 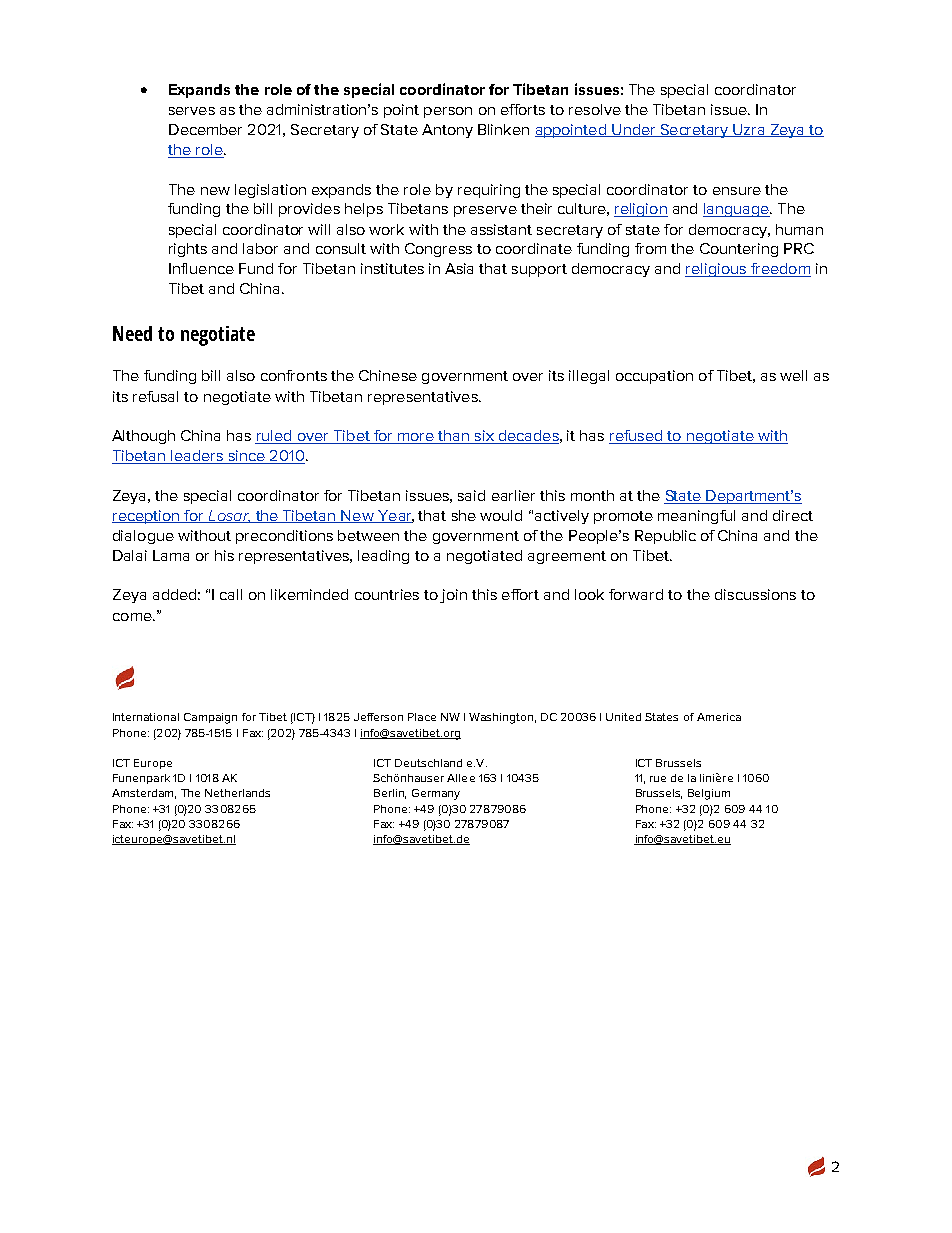 I want to click on Republic, so click(x=665, y=537).
